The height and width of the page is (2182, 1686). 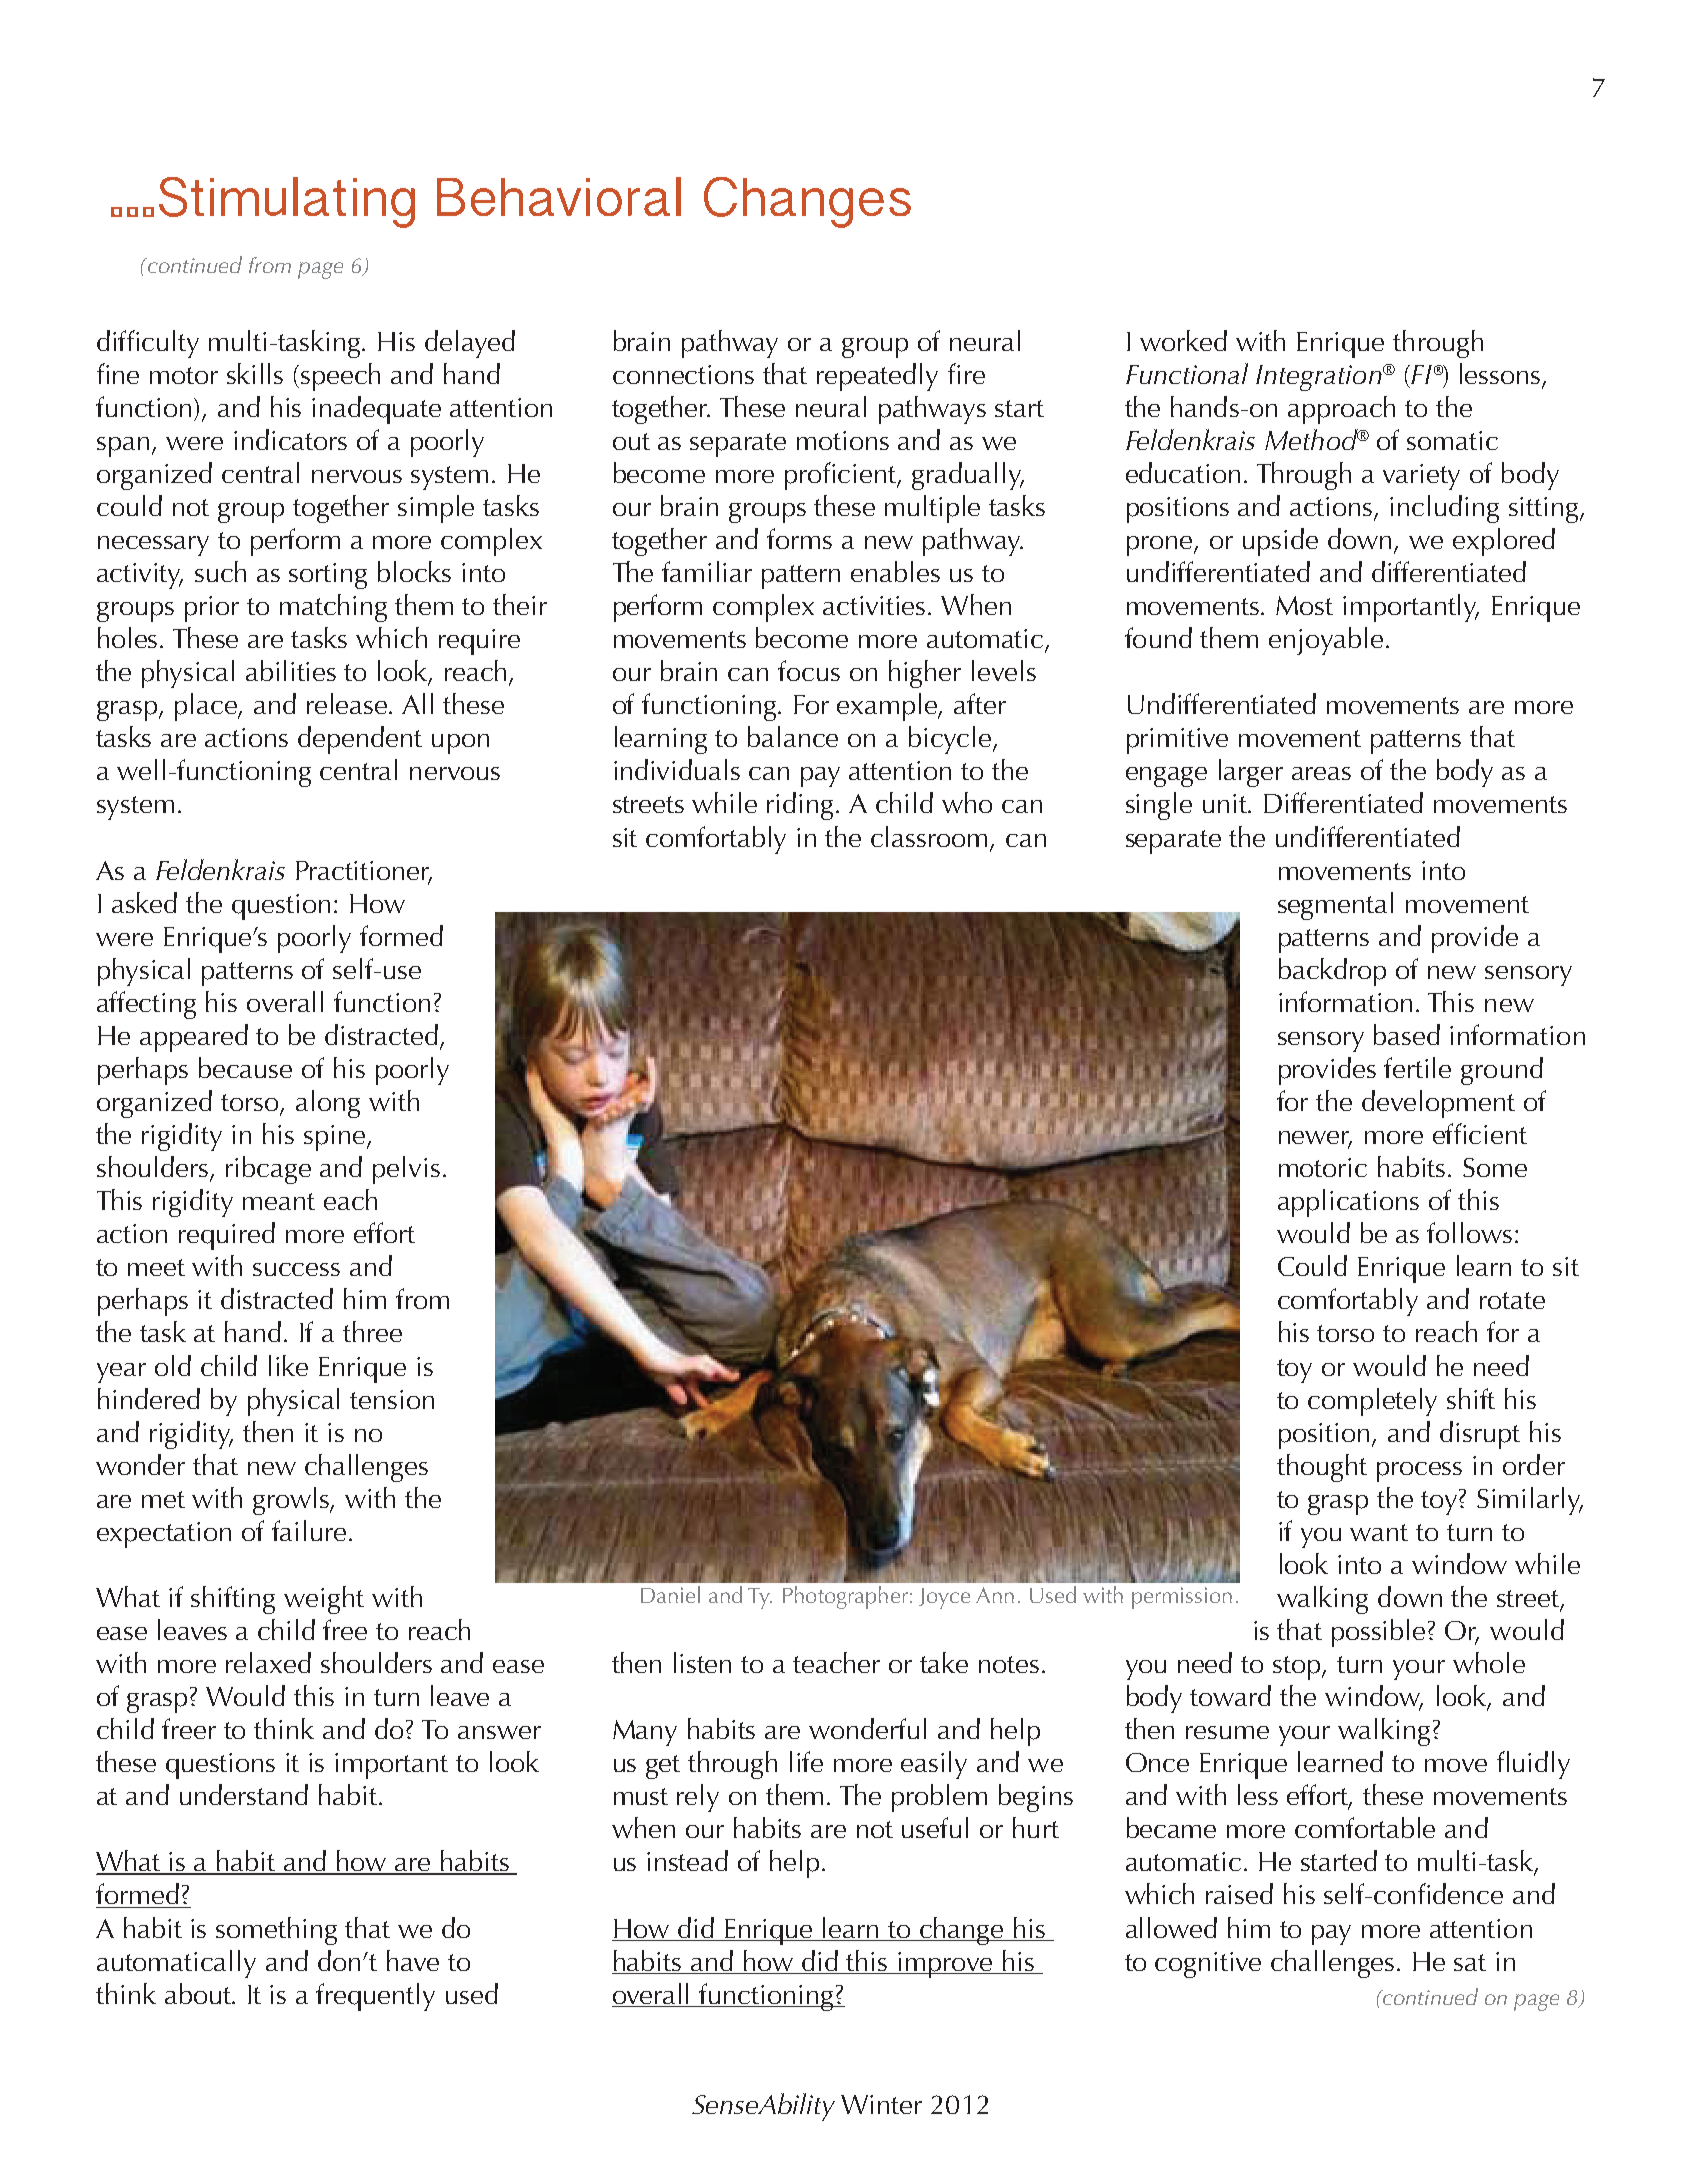 What do you see at coordinates (843, 440) in the page?
I see `motions` at bounding box center [843, 440].
